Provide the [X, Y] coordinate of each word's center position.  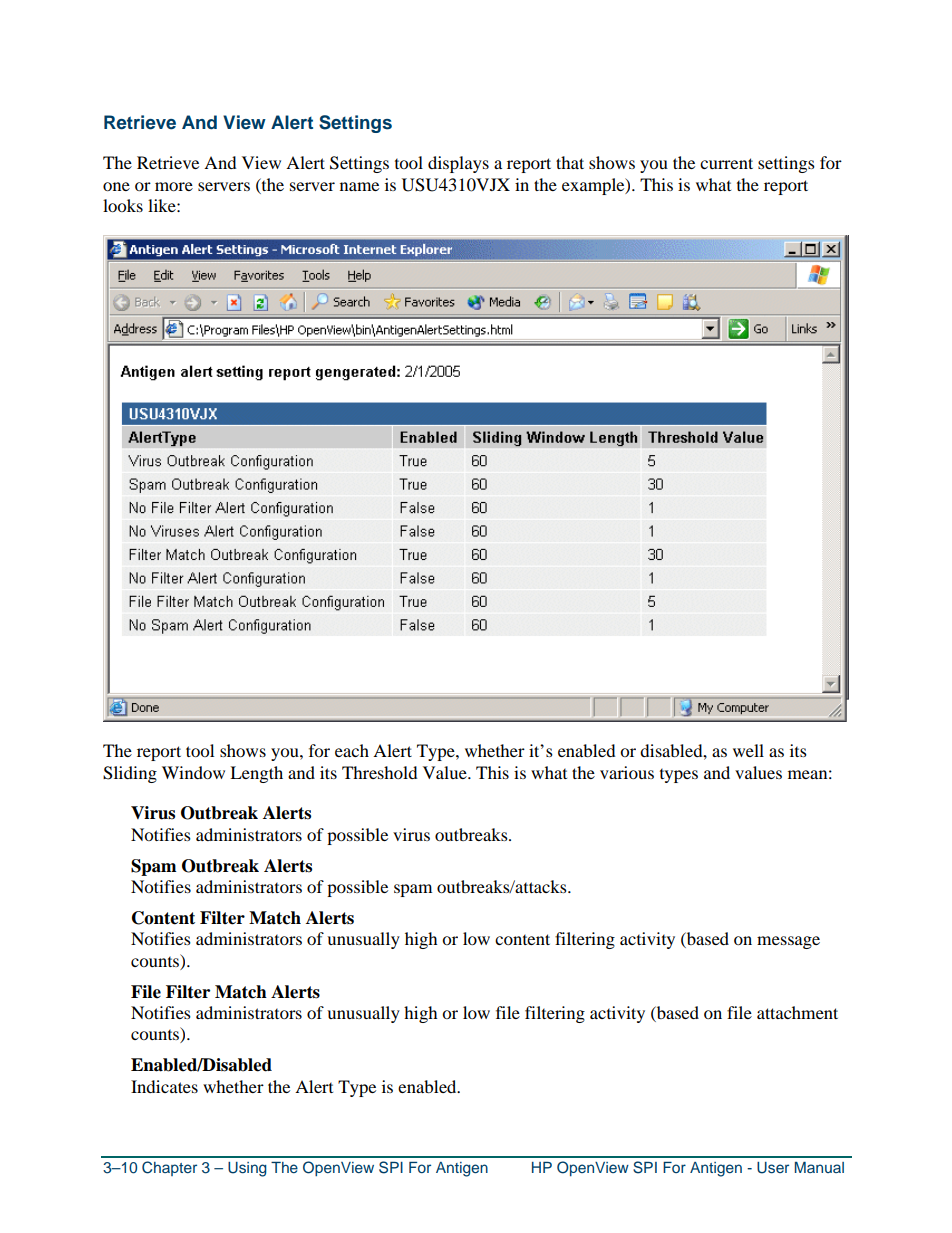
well [748, 750]
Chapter [169, 1168]
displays [458, 164]
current [726, 163]
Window [193, 772]
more [174, 186]
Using [247, 1169]
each [352, 750]
